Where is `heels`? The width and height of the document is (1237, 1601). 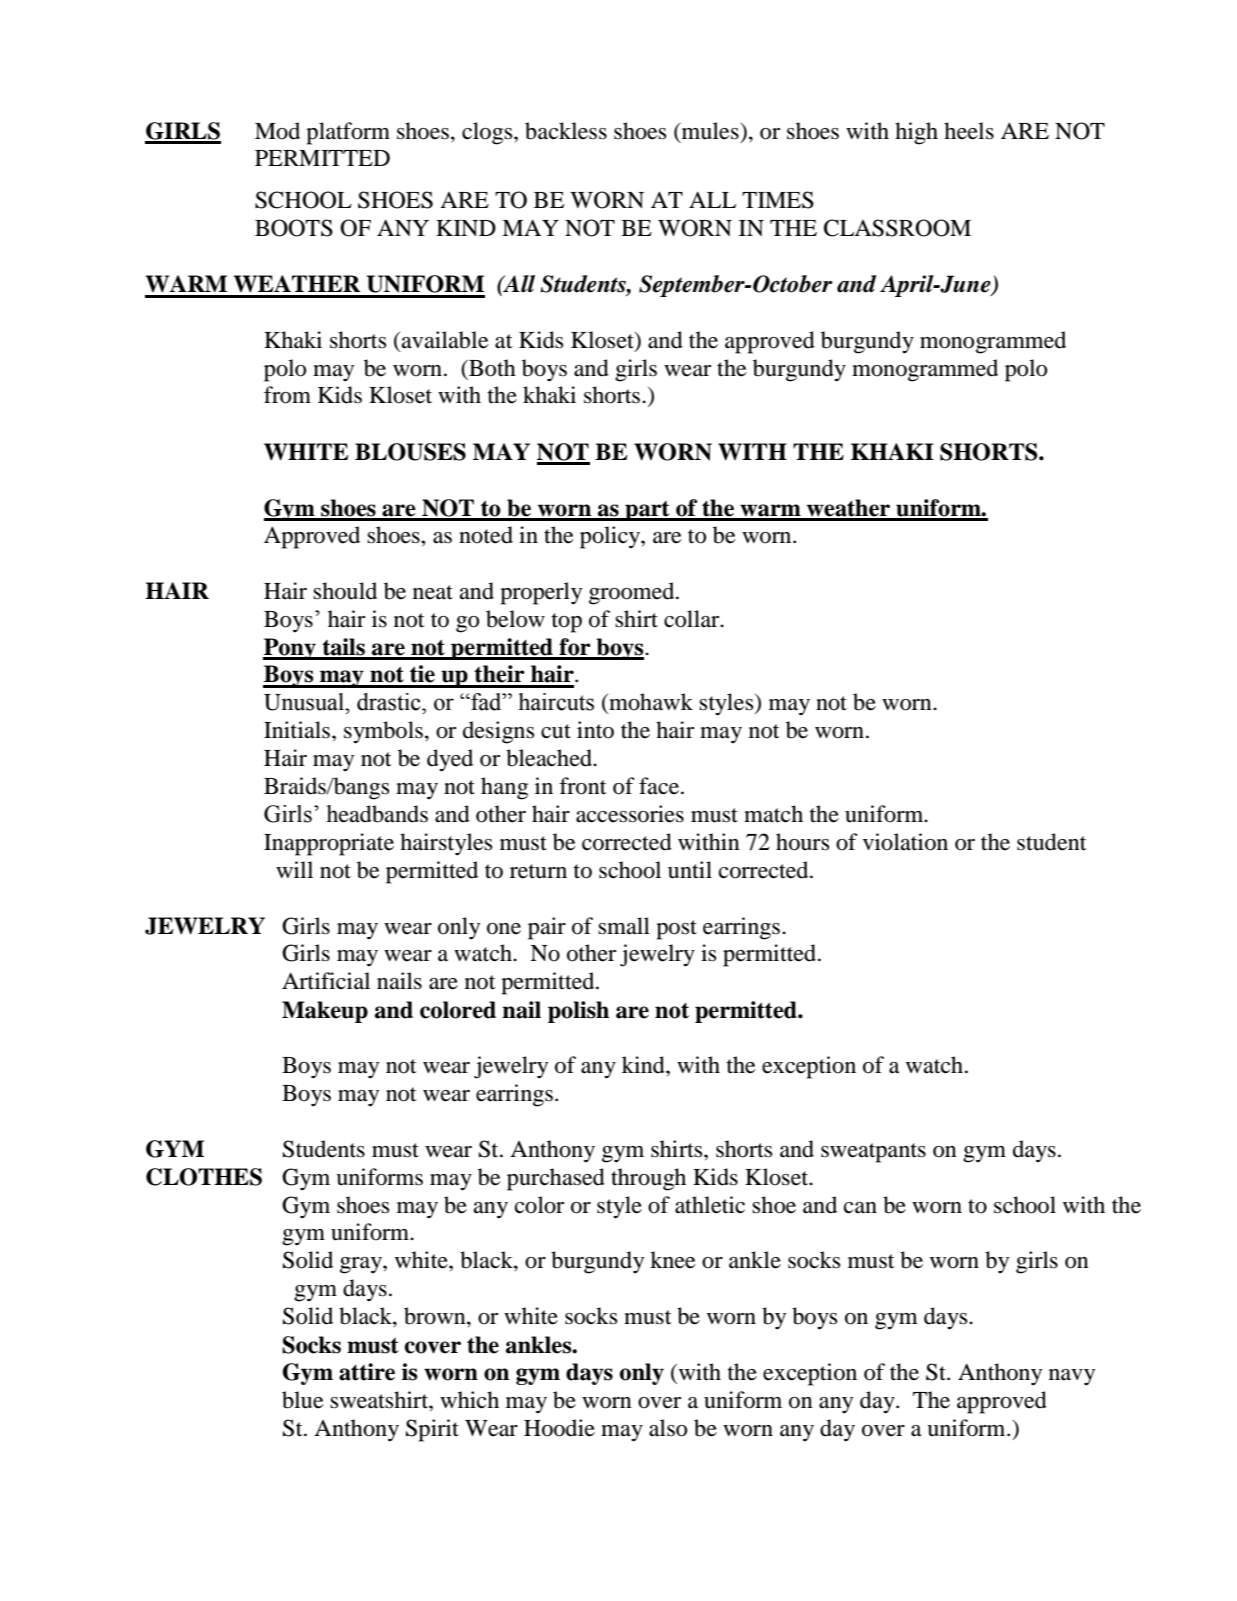
heels is located at coordinates (969, 131).
